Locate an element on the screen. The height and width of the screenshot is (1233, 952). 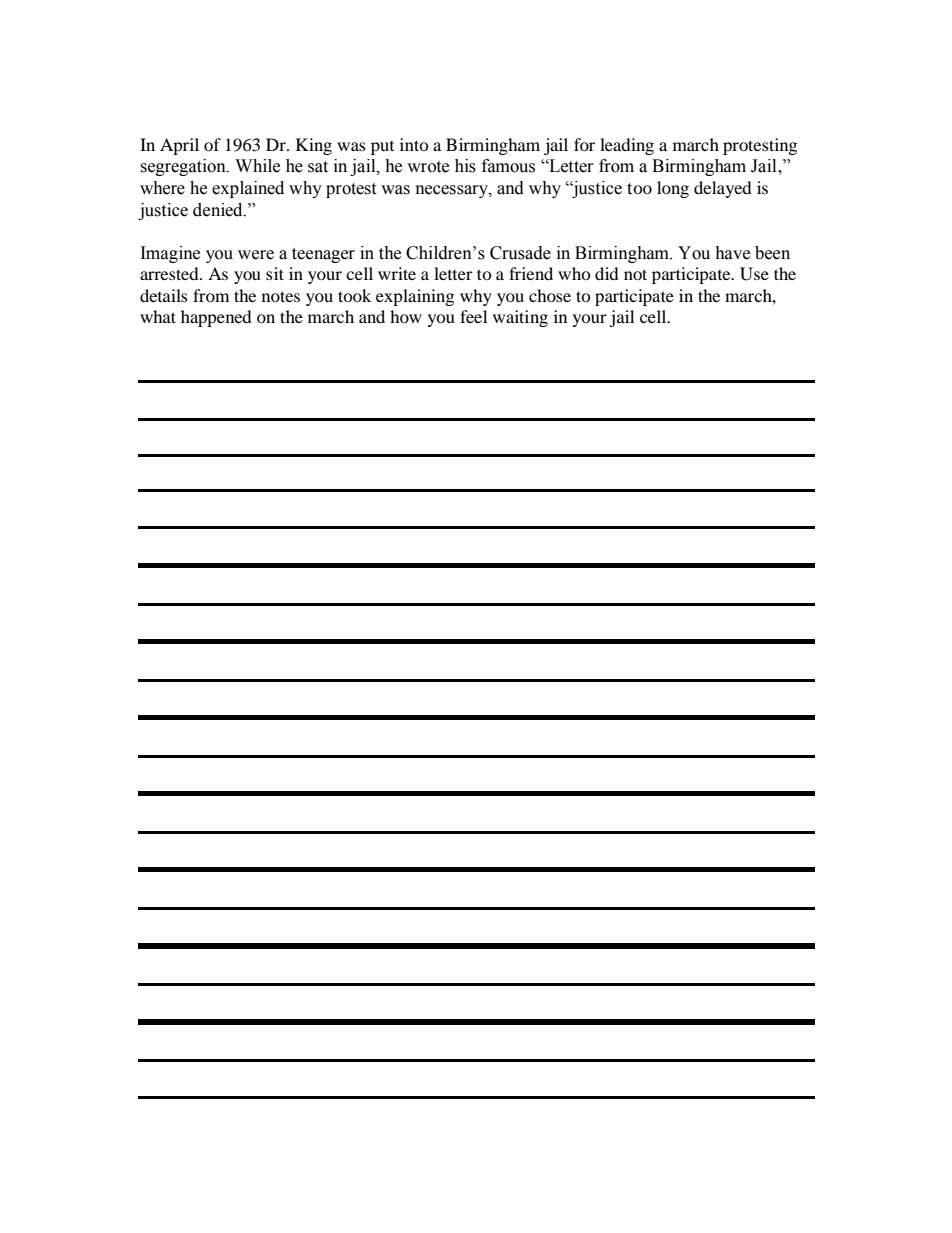
explained is located at coordinates (248, 189).
